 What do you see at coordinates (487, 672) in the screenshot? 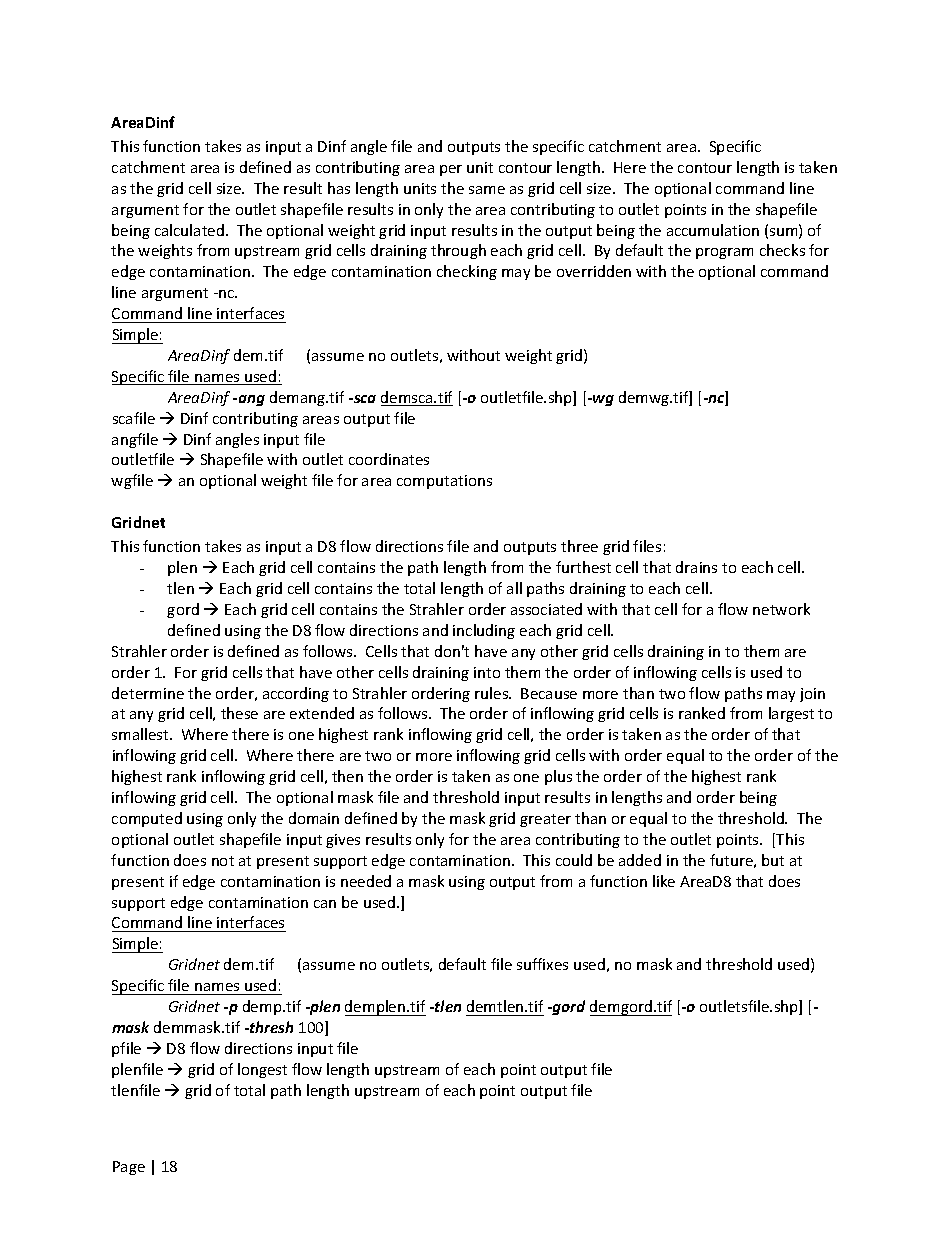
I see `into` at bounding box center [487, 672].
